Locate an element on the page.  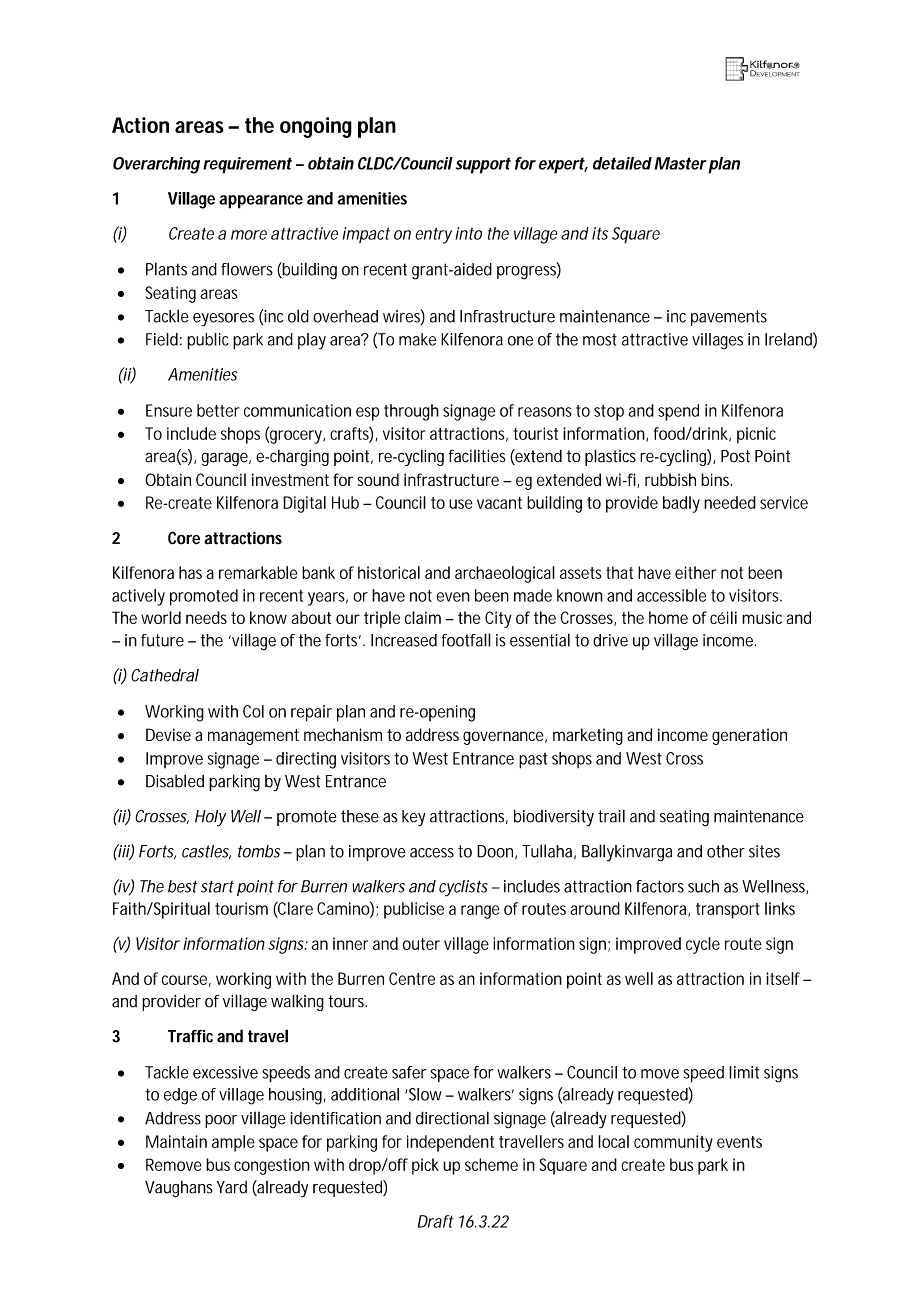
Yard is located at coordinates (232, 1187).
